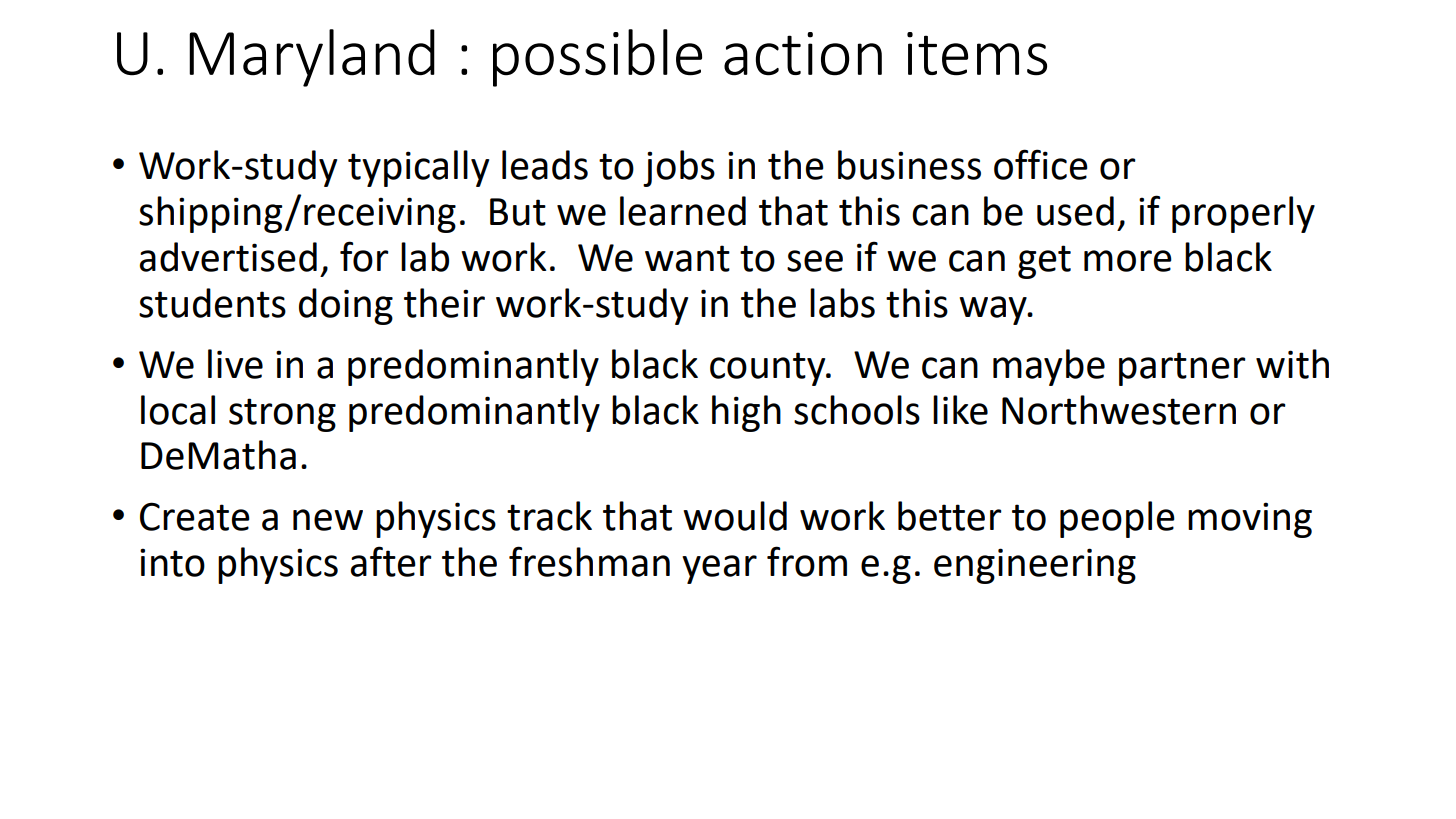  What do you see at coordinates (312, 58) in the screenshot?
I see `Maryland` at bounding box center [312, 58].
